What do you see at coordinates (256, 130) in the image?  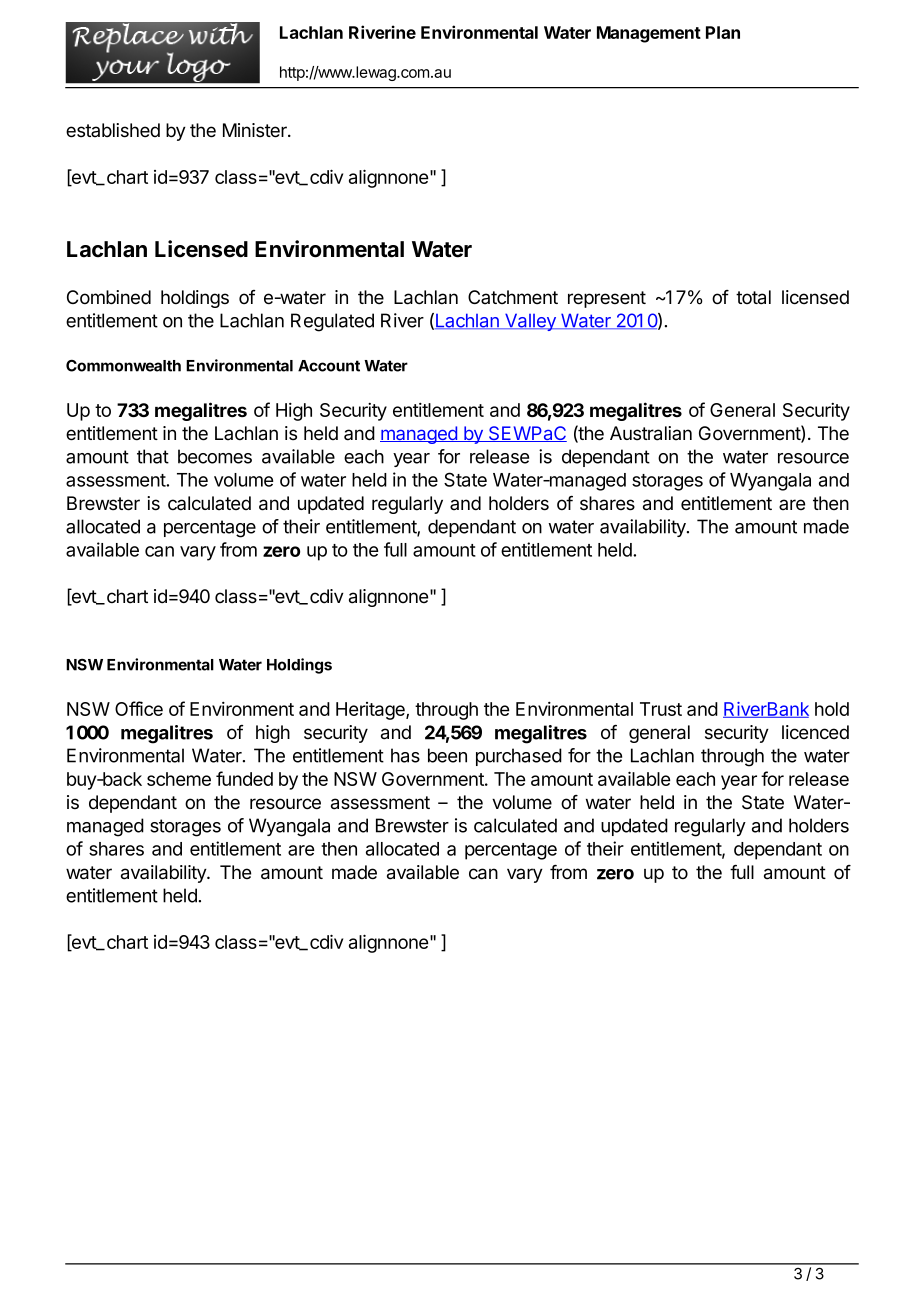 I see `Minister` at bounding box center [256, 130].
